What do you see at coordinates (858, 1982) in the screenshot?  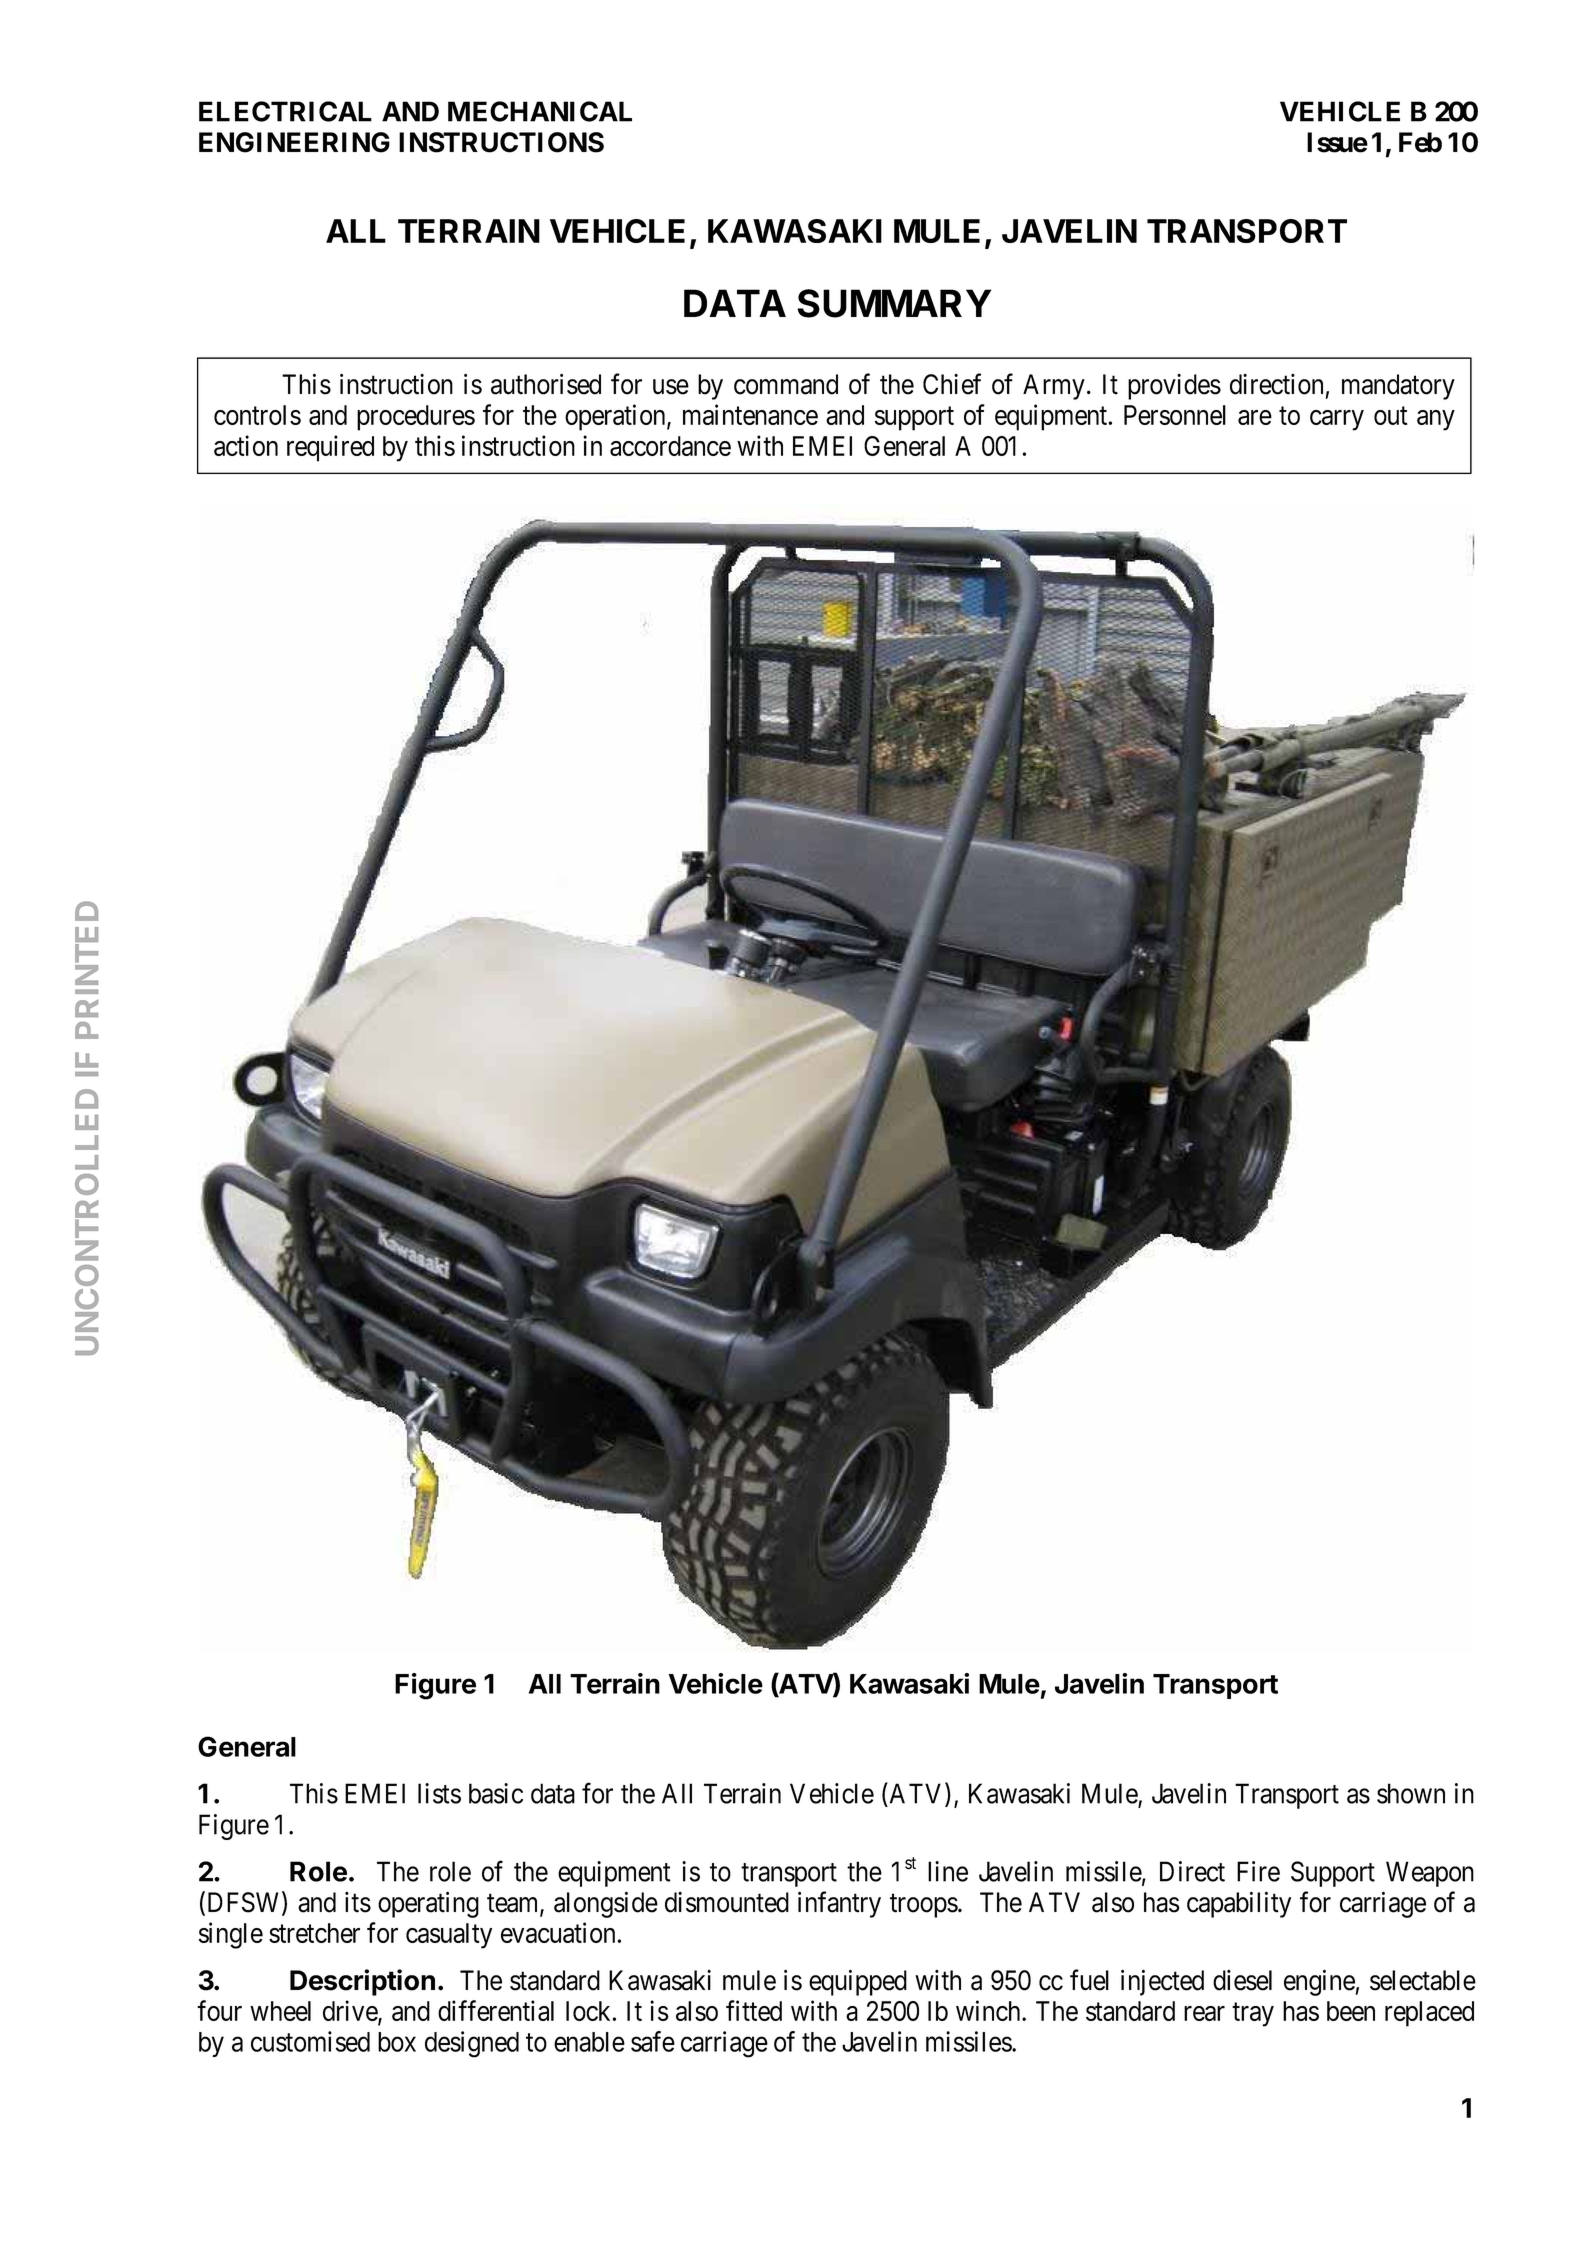 I see `equipped` at bounding box center [858, 1982].
